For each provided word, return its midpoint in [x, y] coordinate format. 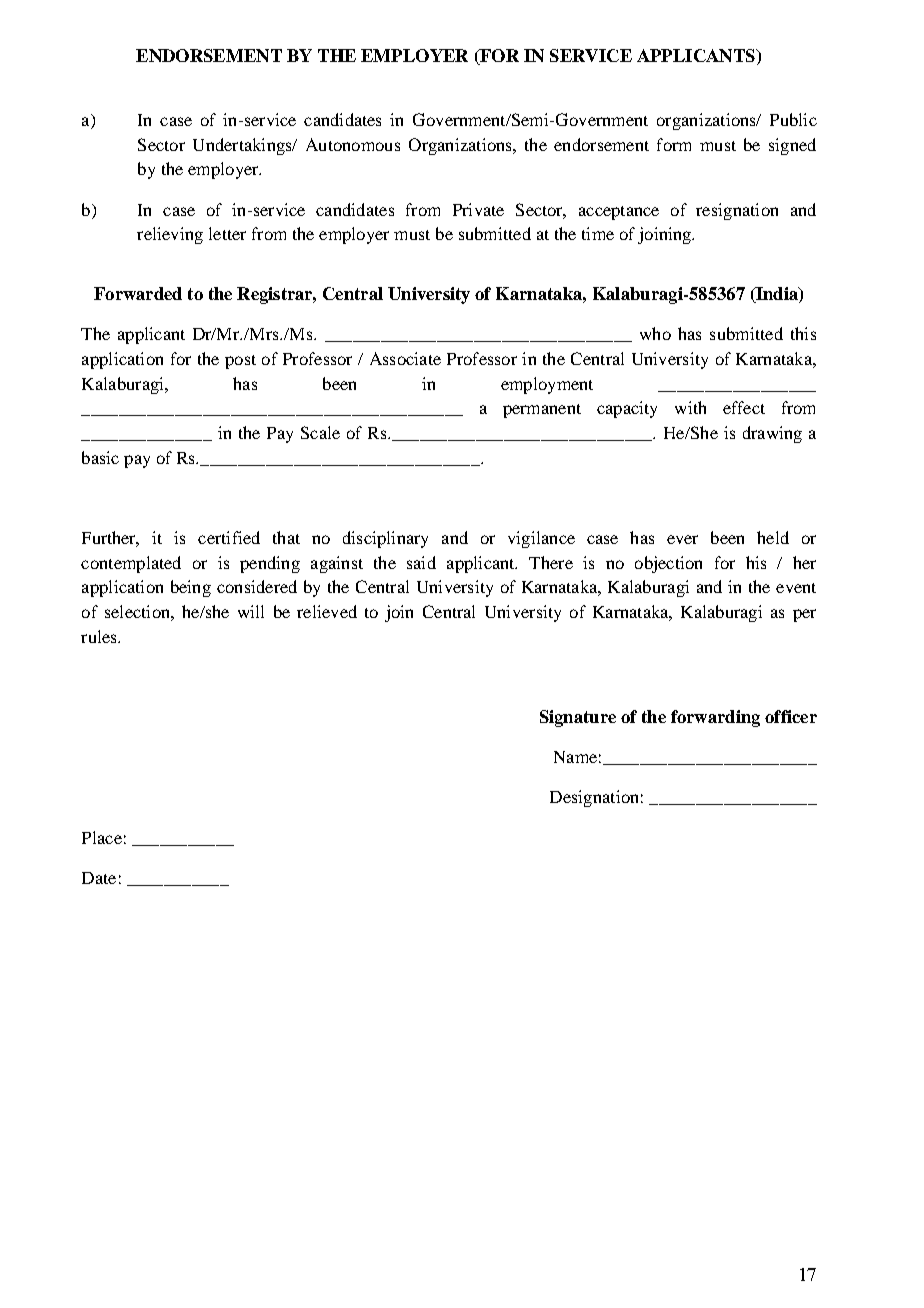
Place [102, 837]
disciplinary [385, 539]
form [674, 144]
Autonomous [353, 144]
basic [100, 457]
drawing [772, 434]
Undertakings [243, 146]
